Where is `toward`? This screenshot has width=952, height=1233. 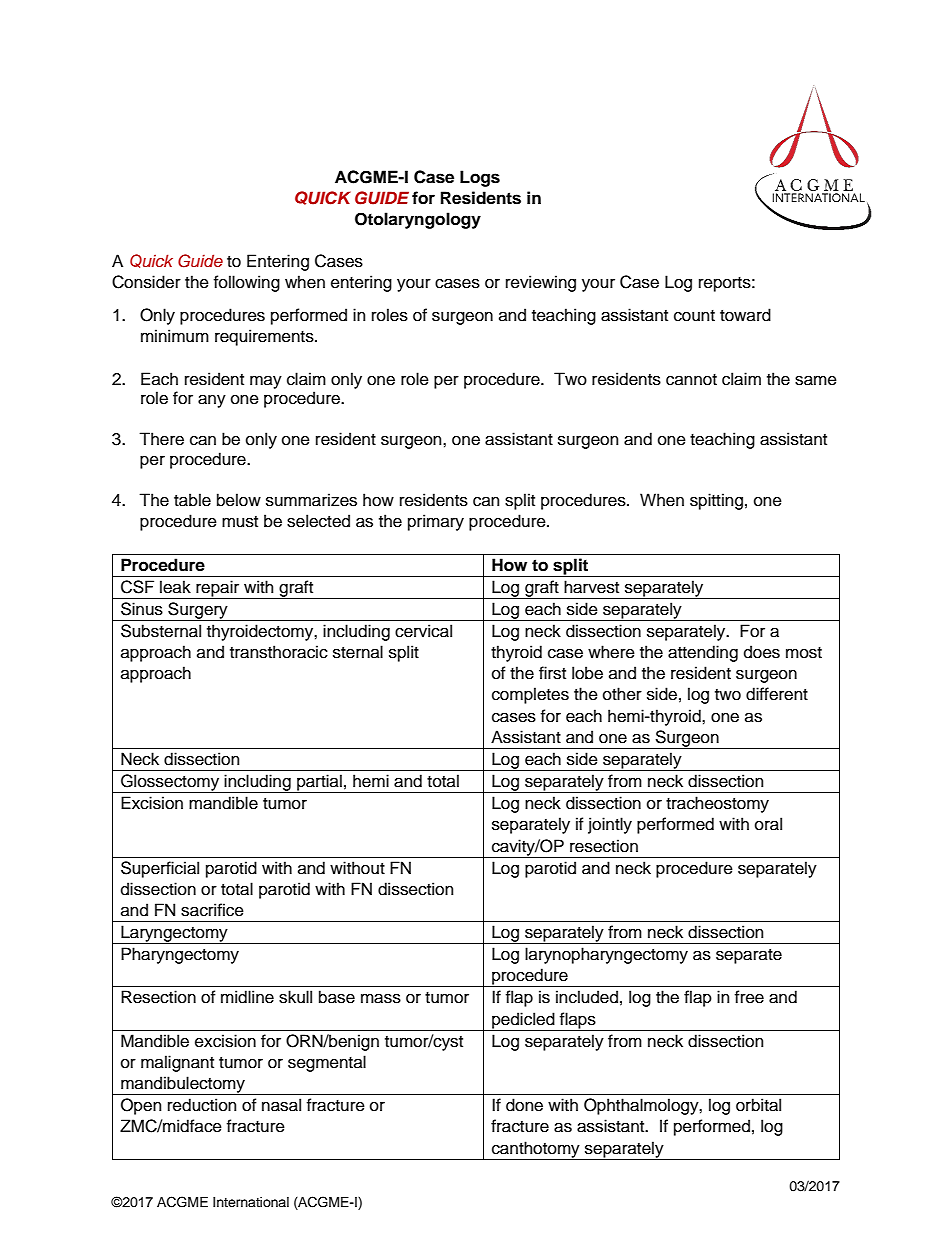 toward is located at coordinates (745, 315).
